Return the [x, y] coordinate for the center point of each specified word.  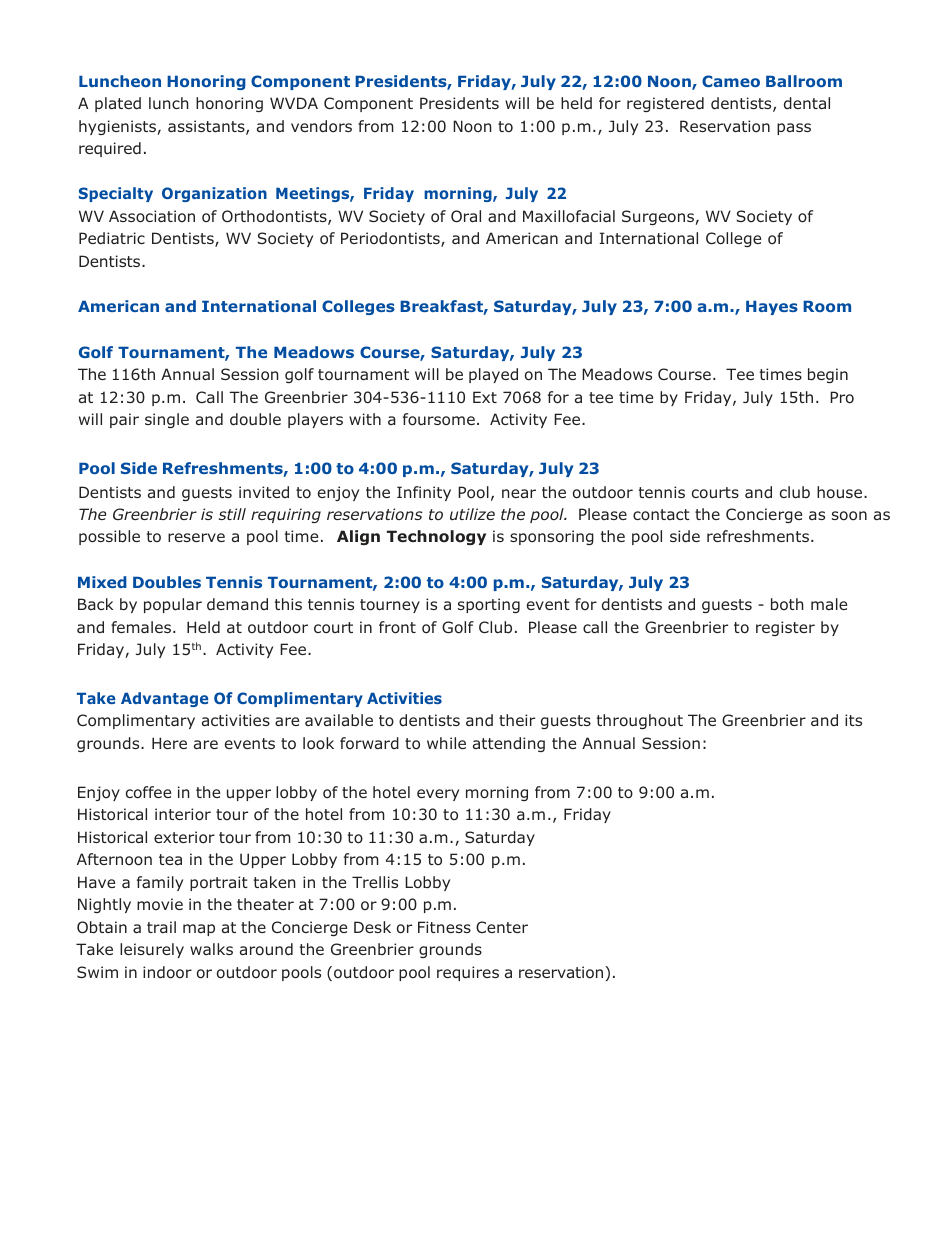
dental [807, 103]
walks [211, 949]
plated [118, 104]
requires [468, 973]
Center [502, 927]
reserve [196, 537]
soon [849, 516]
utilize [472, 514]
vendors [321, 126]
